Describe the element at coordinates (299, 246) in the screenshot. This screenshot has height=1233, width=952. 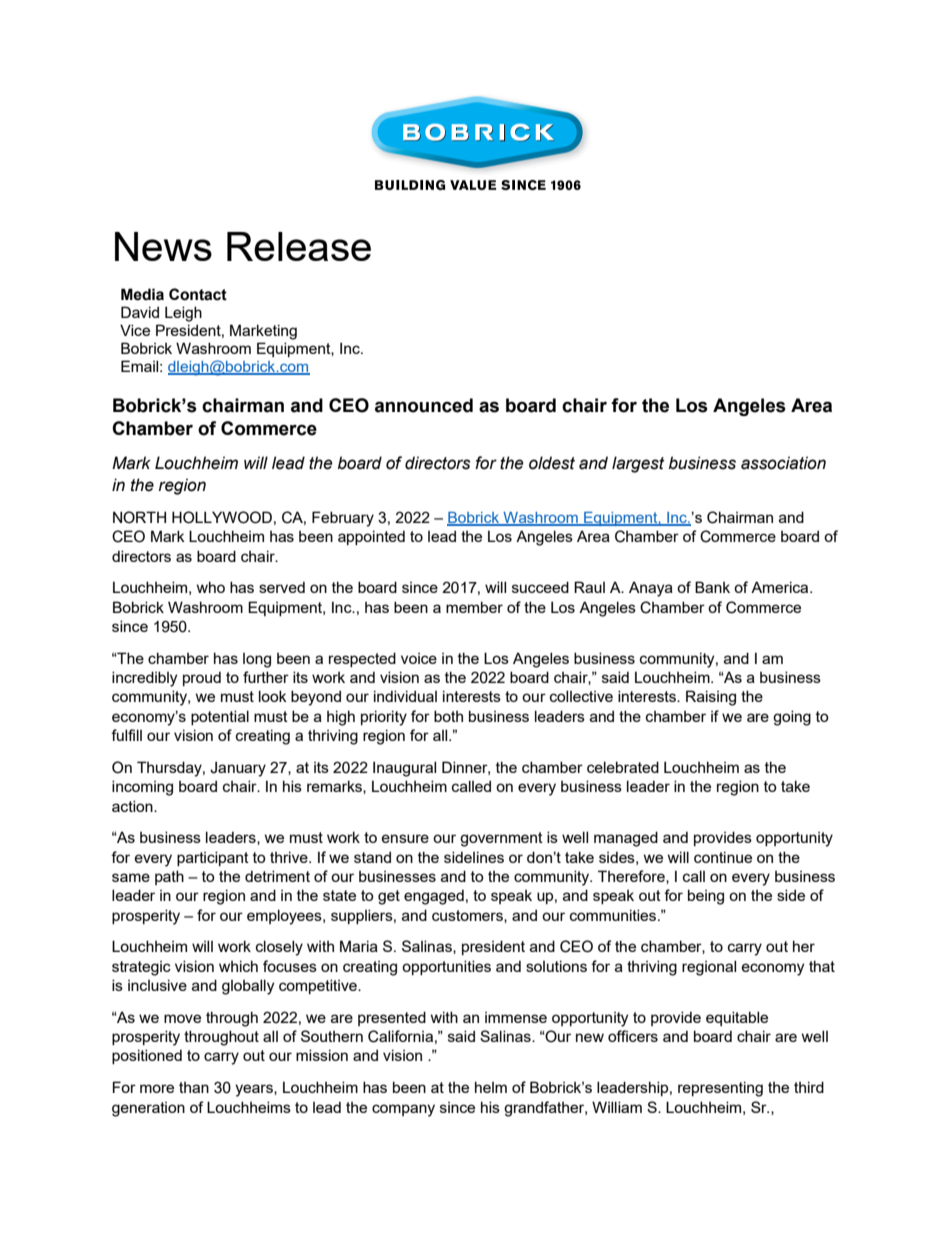
I see `Release` at that location.
